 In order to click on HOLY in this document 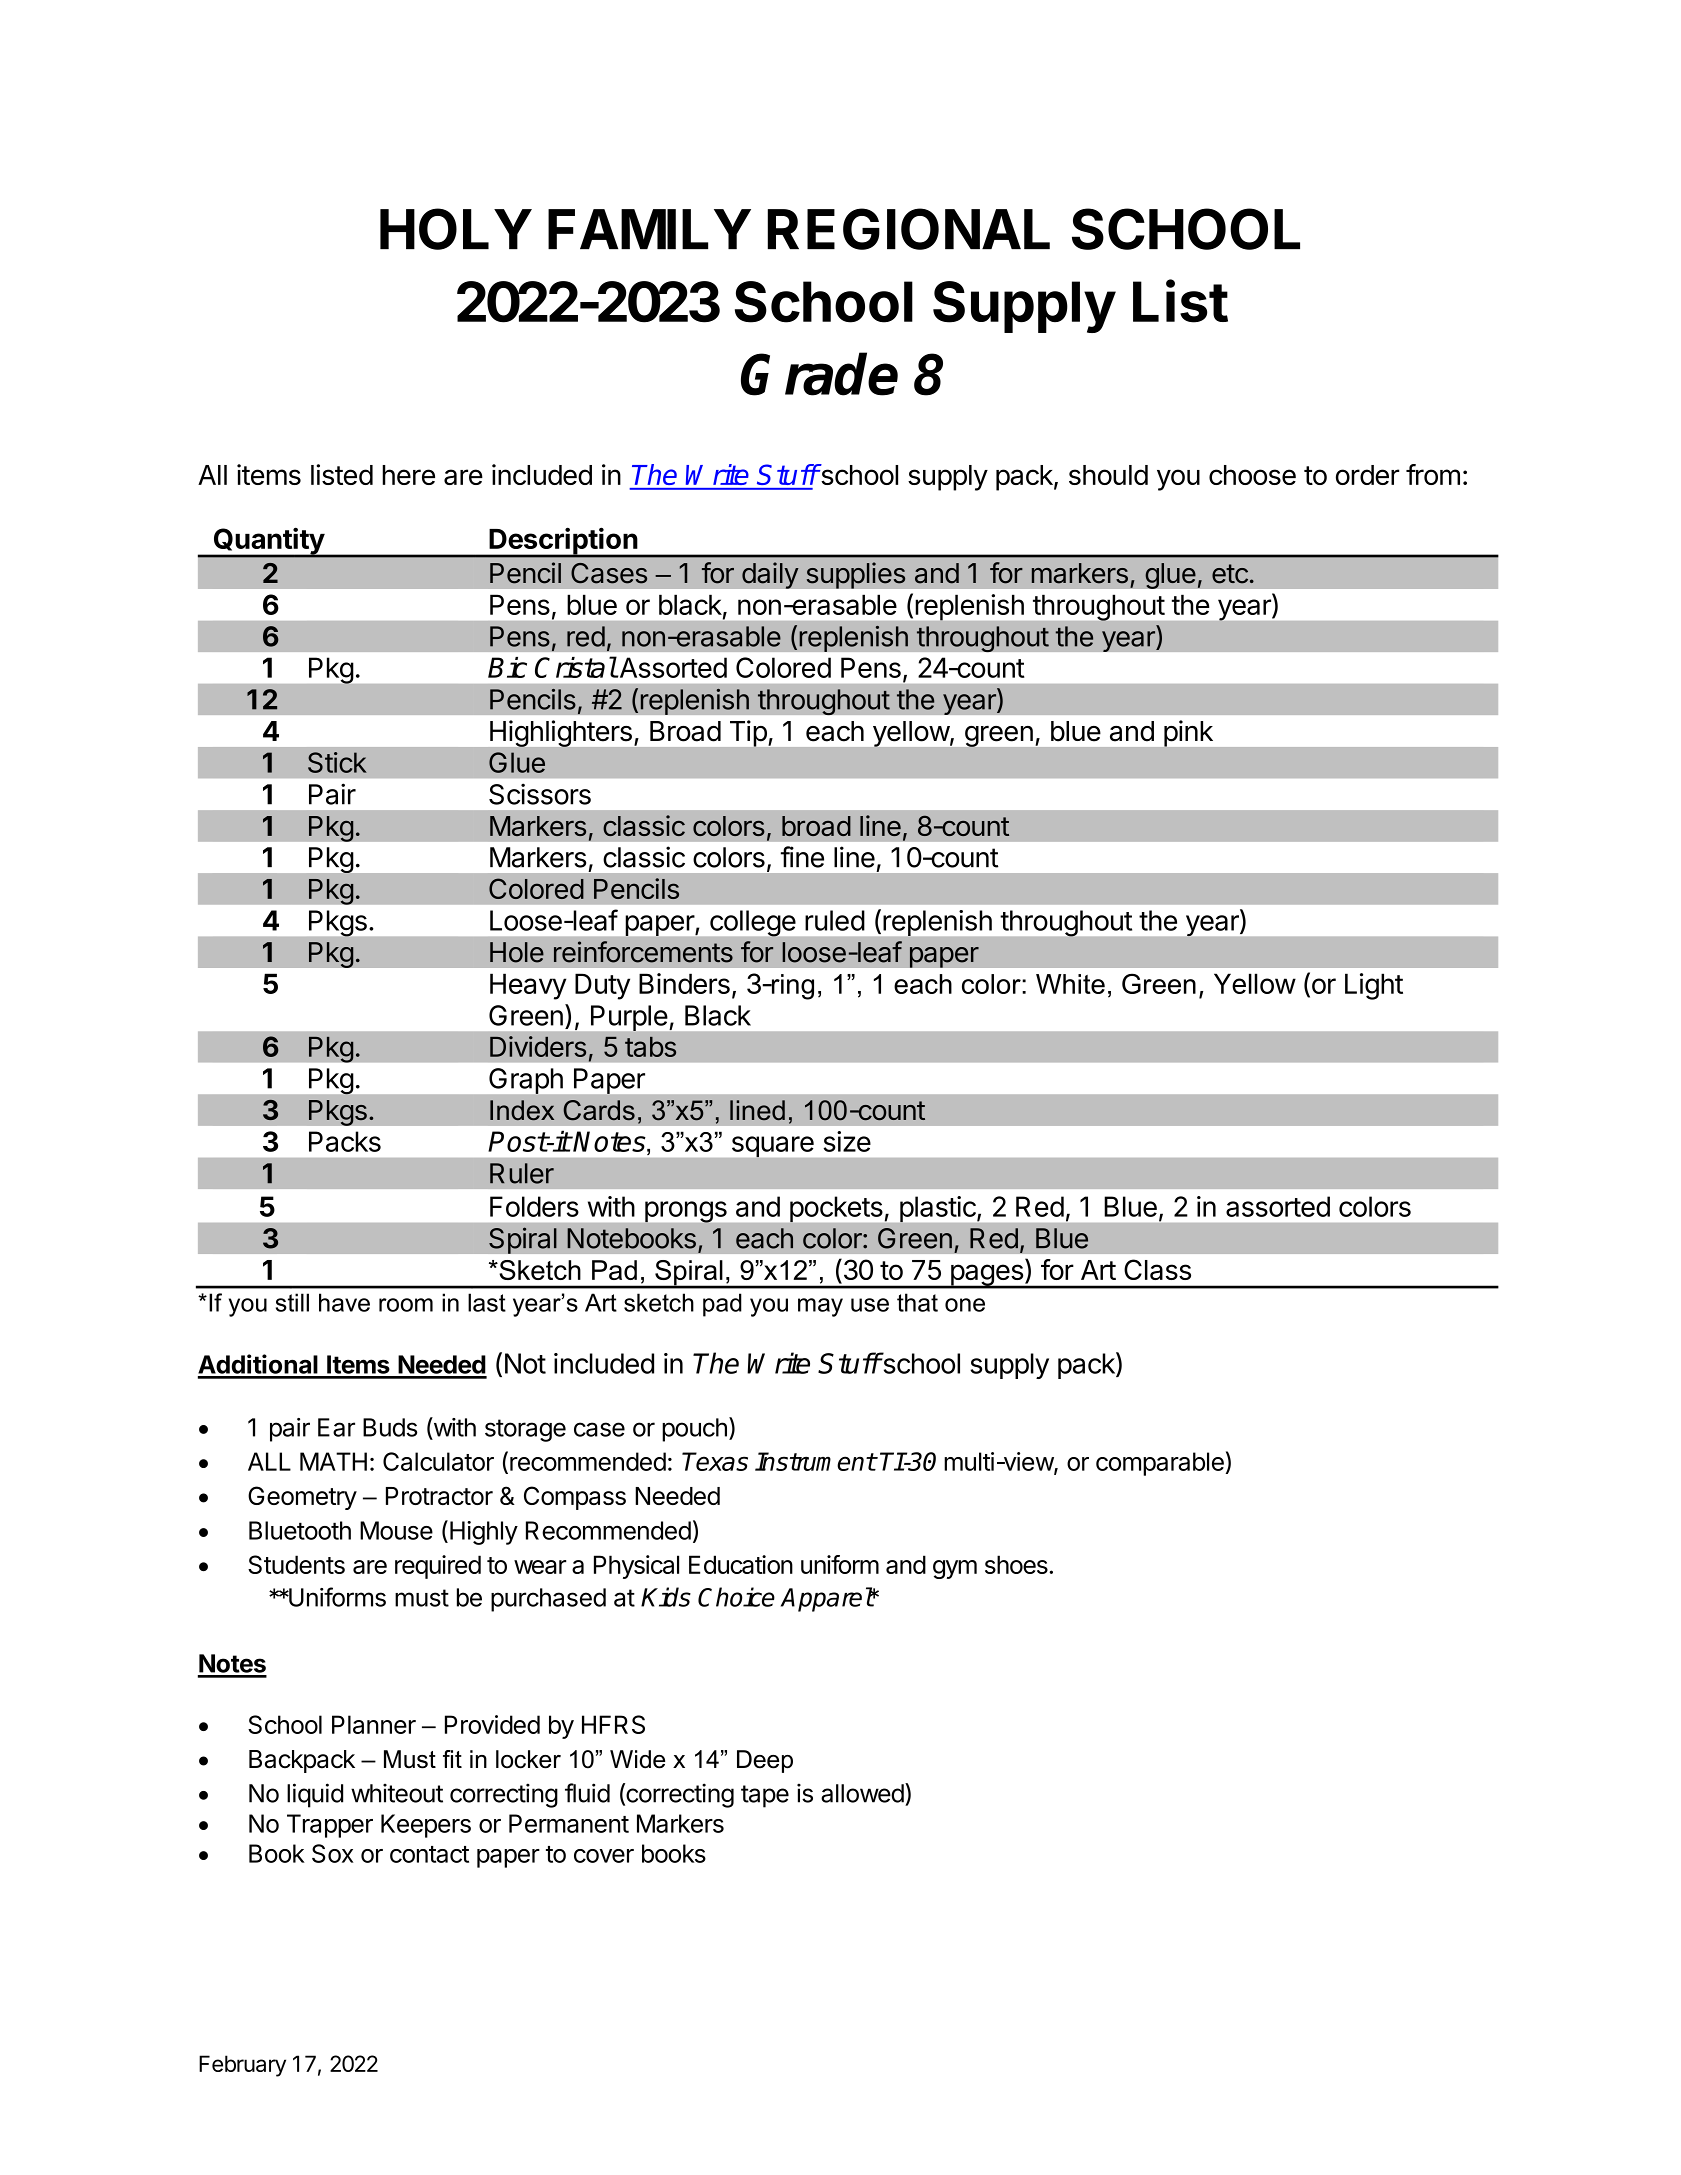, I will do `click(455, 229)`.
